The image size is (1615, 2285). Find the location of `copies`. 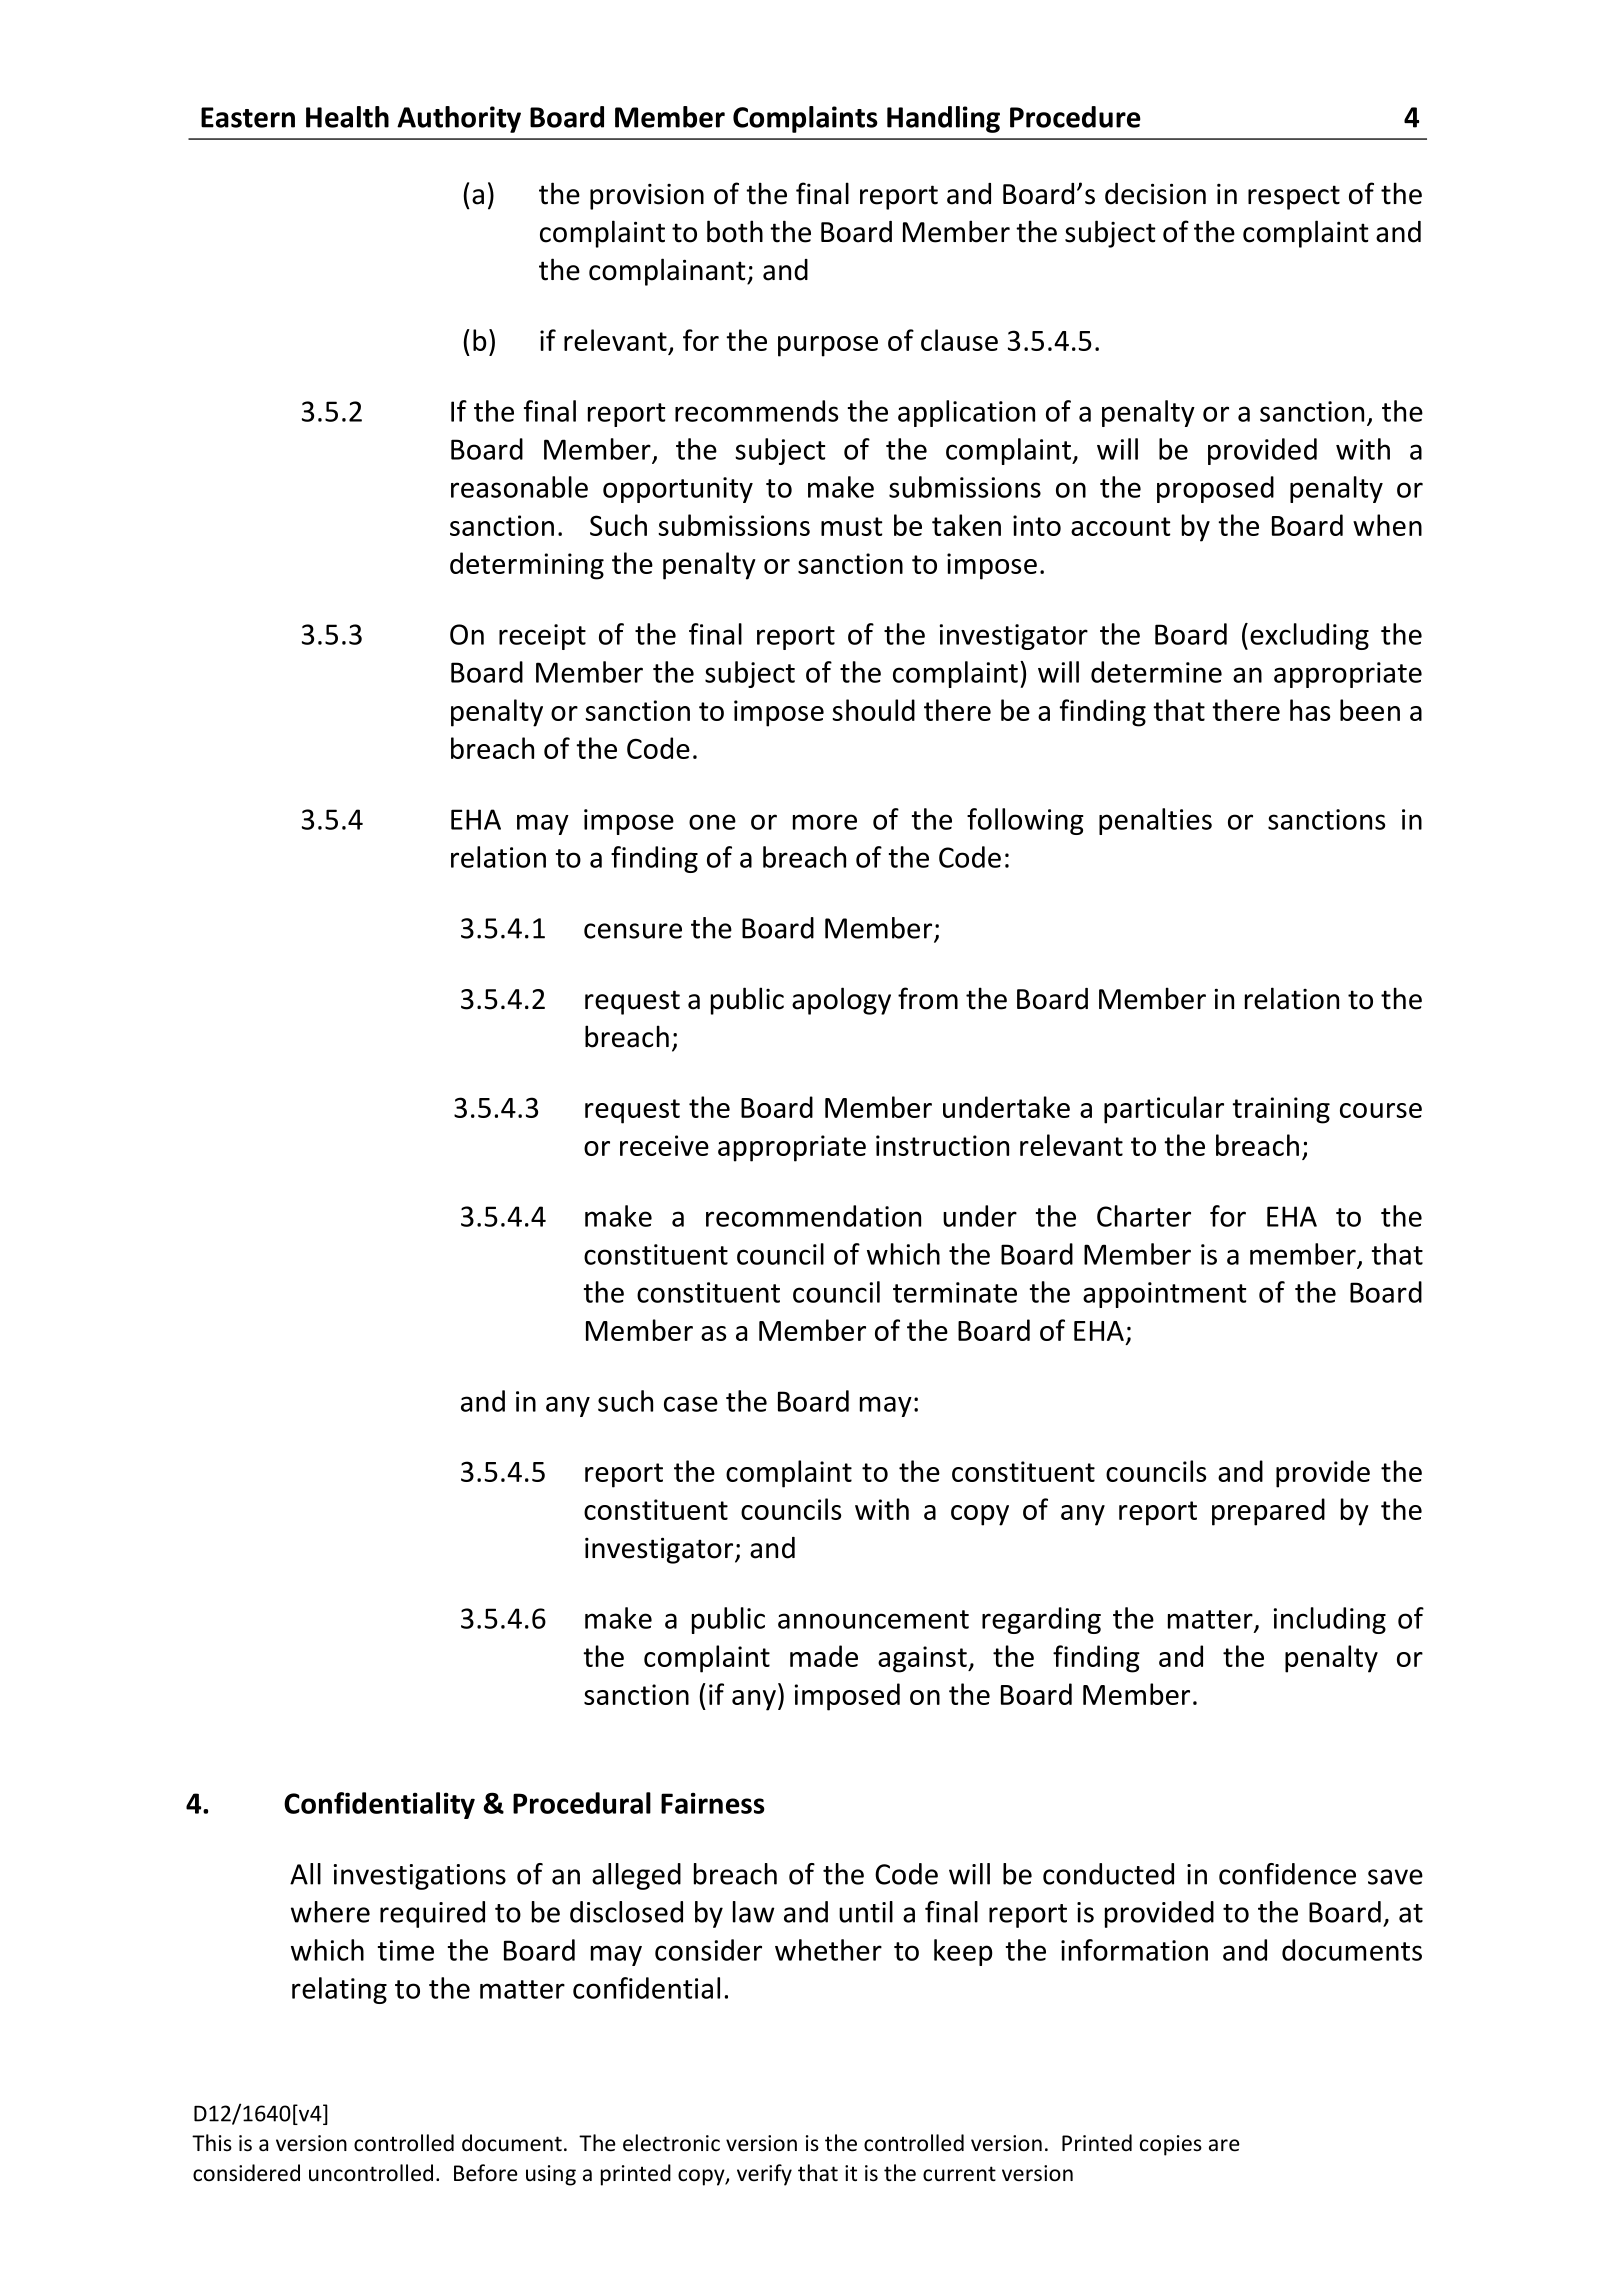

copies is located at coordinates (1171, 2145).
